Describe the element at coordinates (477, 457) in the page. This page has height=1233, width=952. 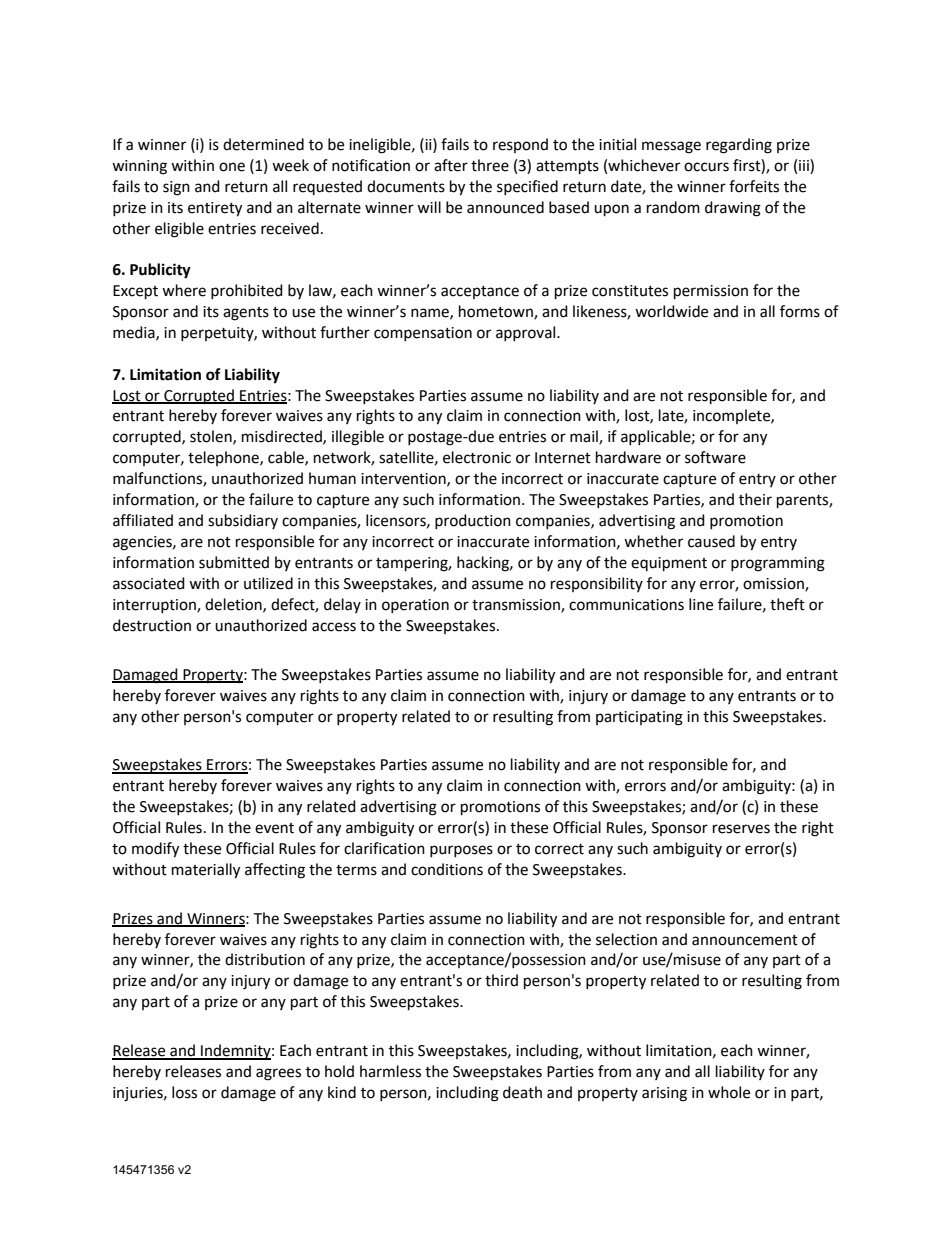
I see `electronic` at that location.
